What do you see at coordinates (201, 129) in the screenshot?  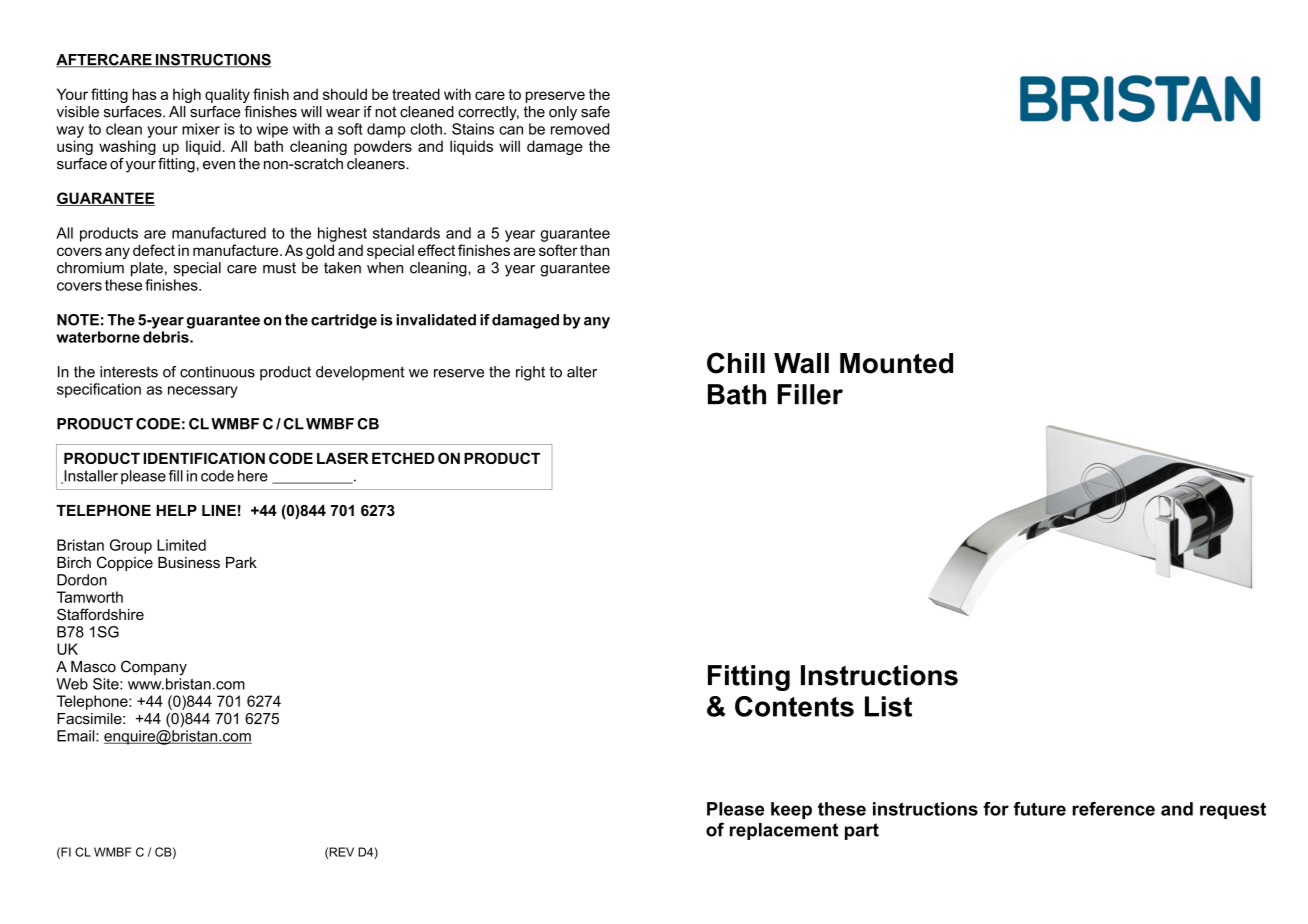 I see `mixer` at bounding box center [201, 129].
